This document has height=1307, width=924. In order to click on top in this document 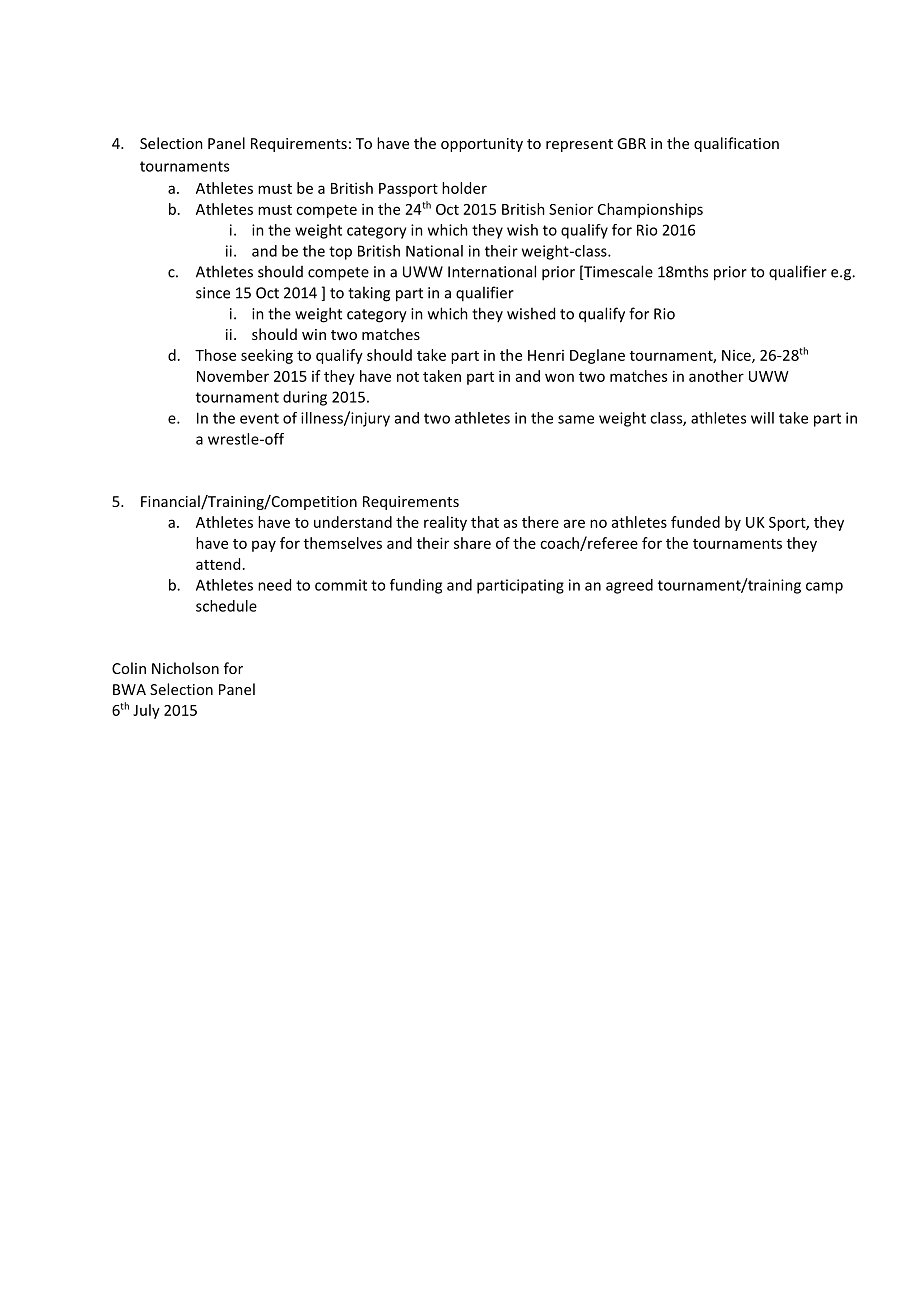, I will do `click(340, 253)`.
